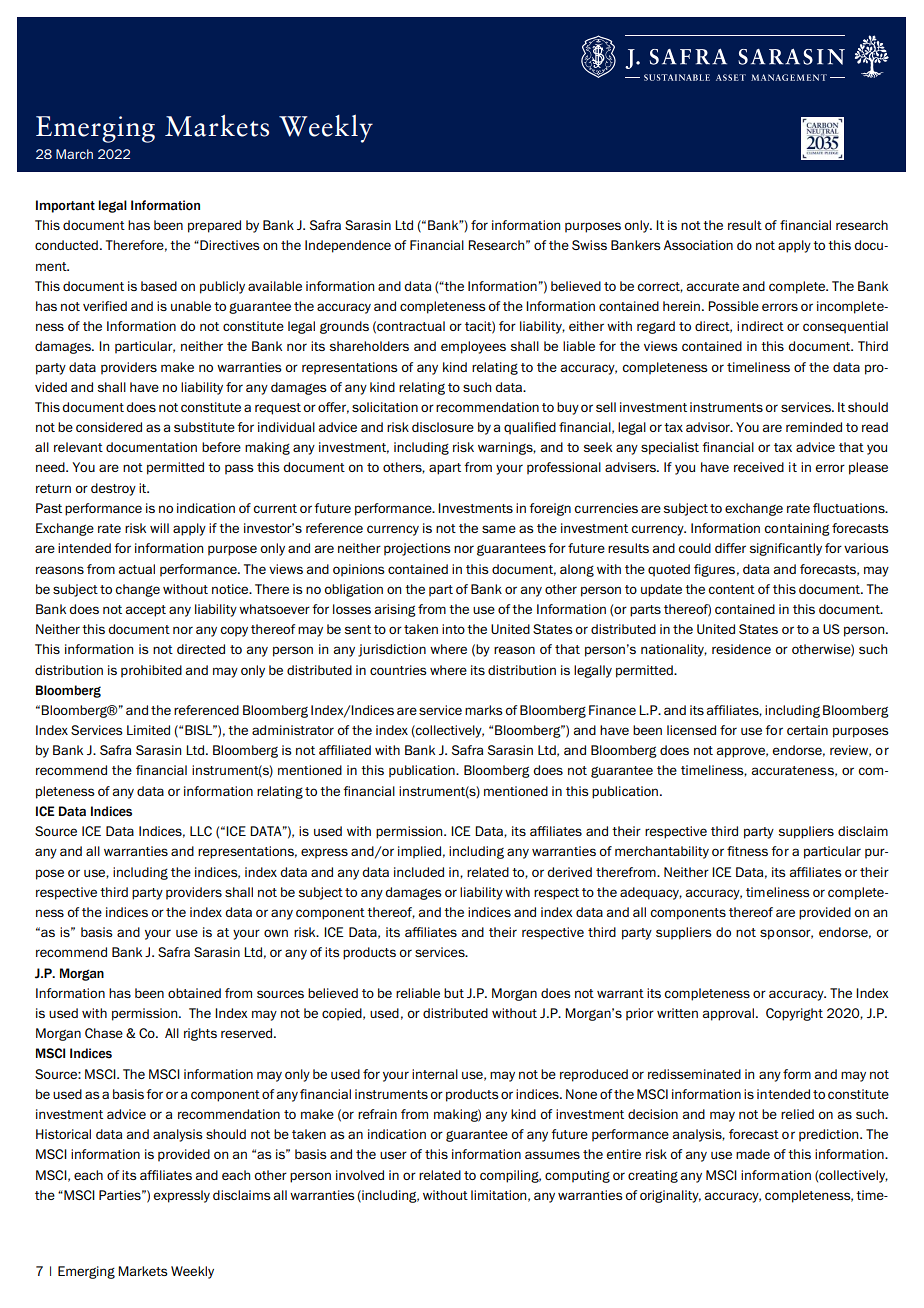  I want to click on Historical, so click(63, 1134).
